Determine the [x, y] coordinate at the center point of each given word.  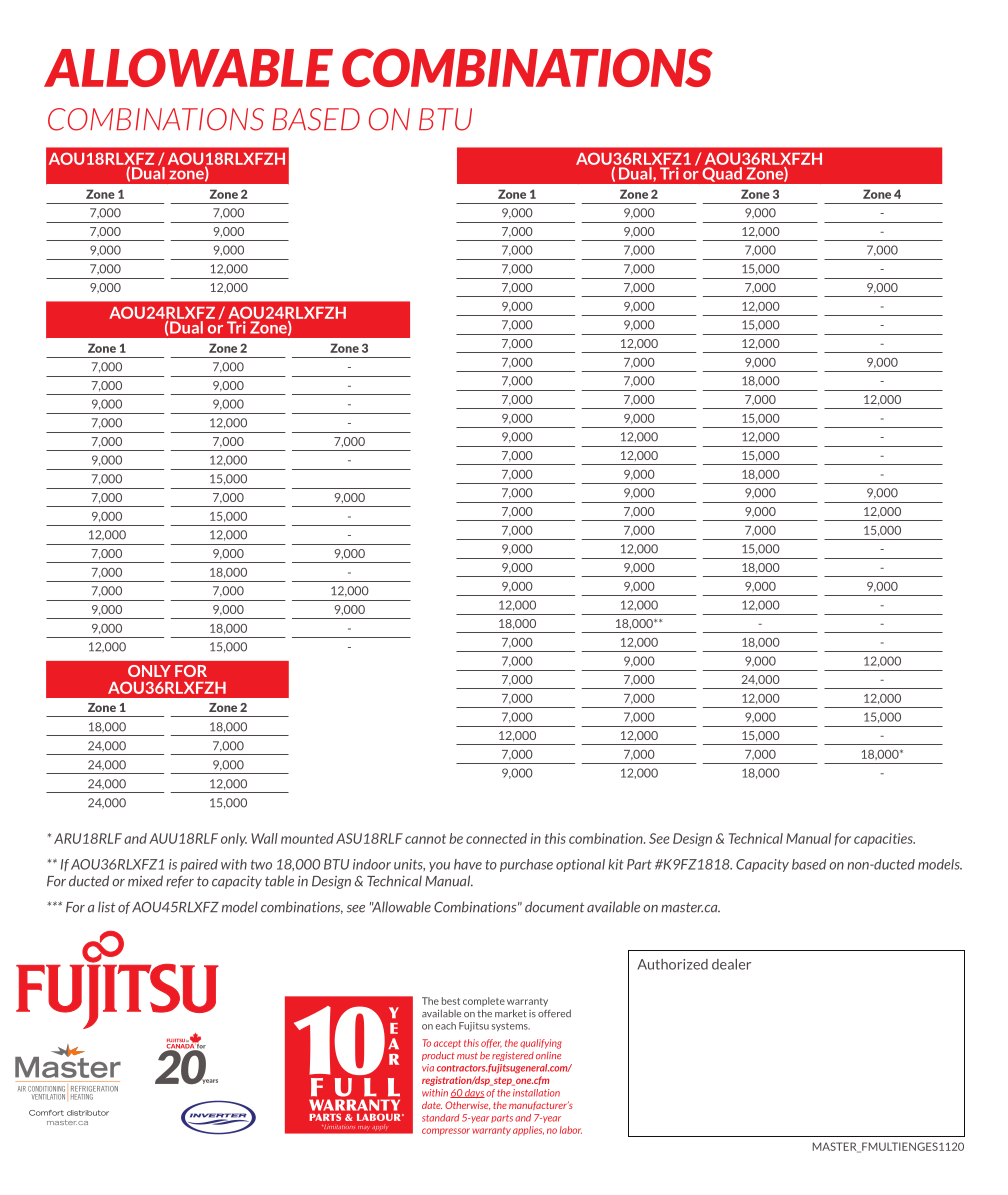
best [451, 1001]
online [548, 1055]
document [554, 907]
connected [496, 838]
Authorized [672, 964]
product [438, 1056]
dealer [731, 964]
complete [484, 1002]
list [106, 907]
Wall [264, 838]
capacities [884, 839]
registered [513, 1056]
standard [440, 1118]
